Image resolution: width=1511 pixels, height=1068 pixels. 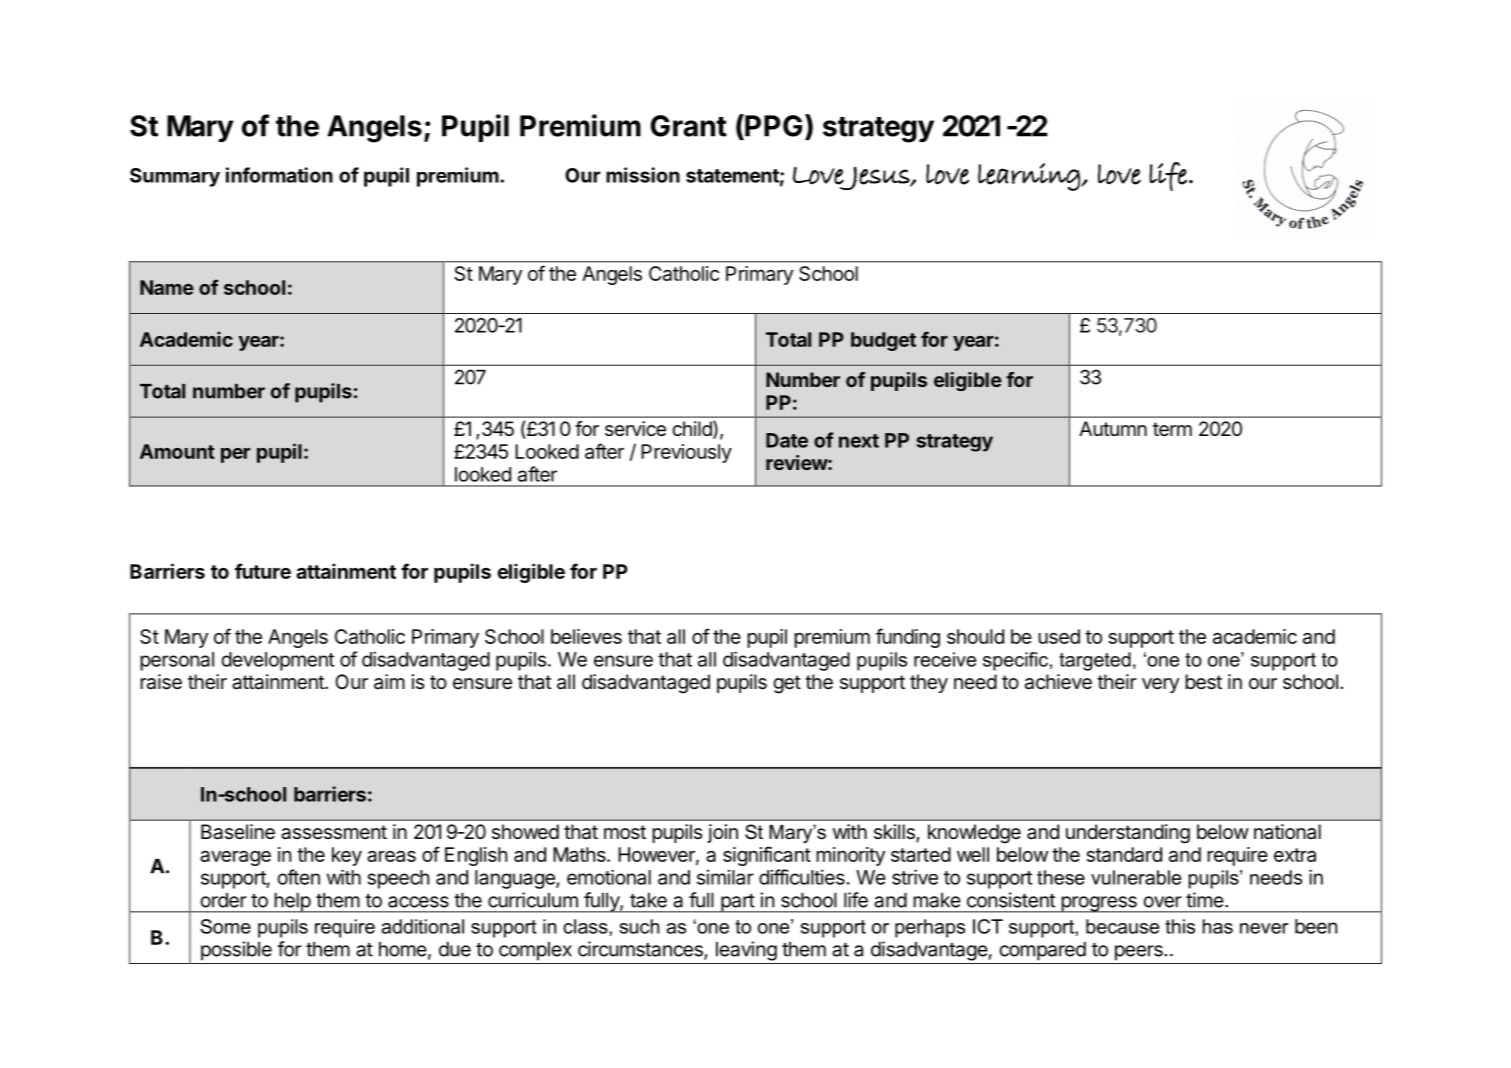 I want to click on used, so click(x=1059, y=636).
